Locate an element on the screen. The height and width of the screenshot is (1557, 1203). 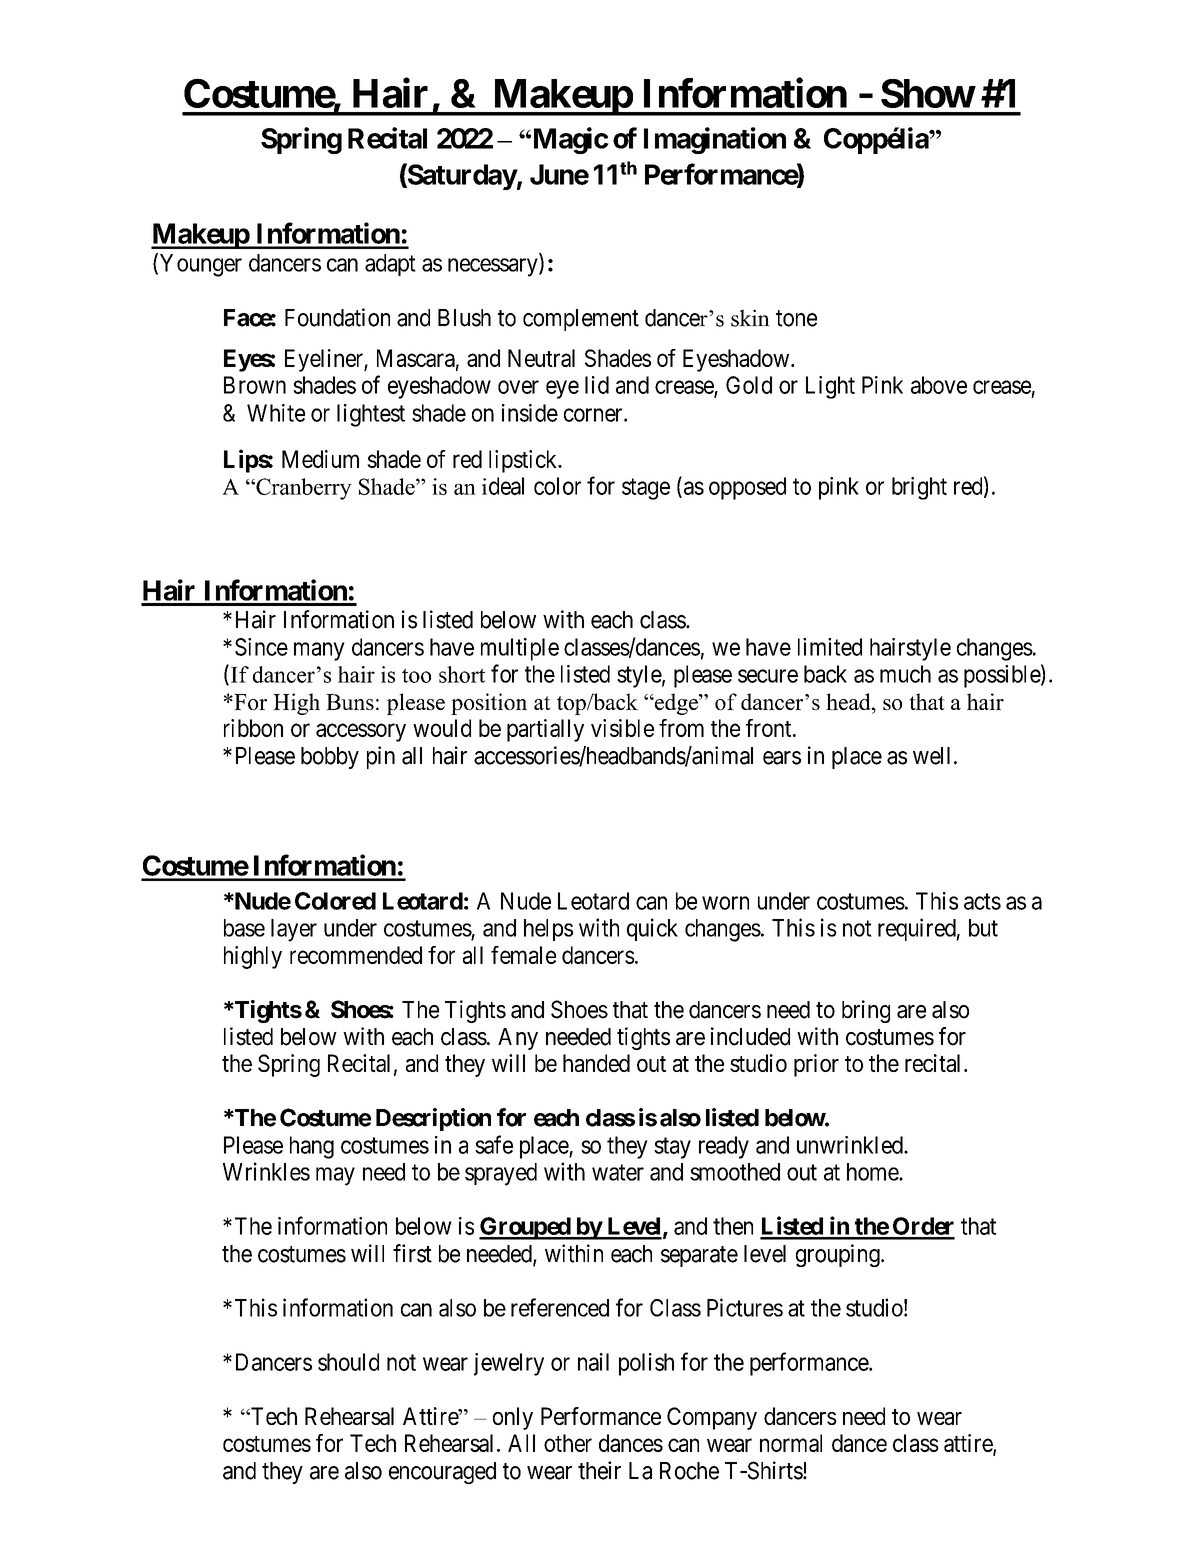
tone is located at coordinates (796, 318).
